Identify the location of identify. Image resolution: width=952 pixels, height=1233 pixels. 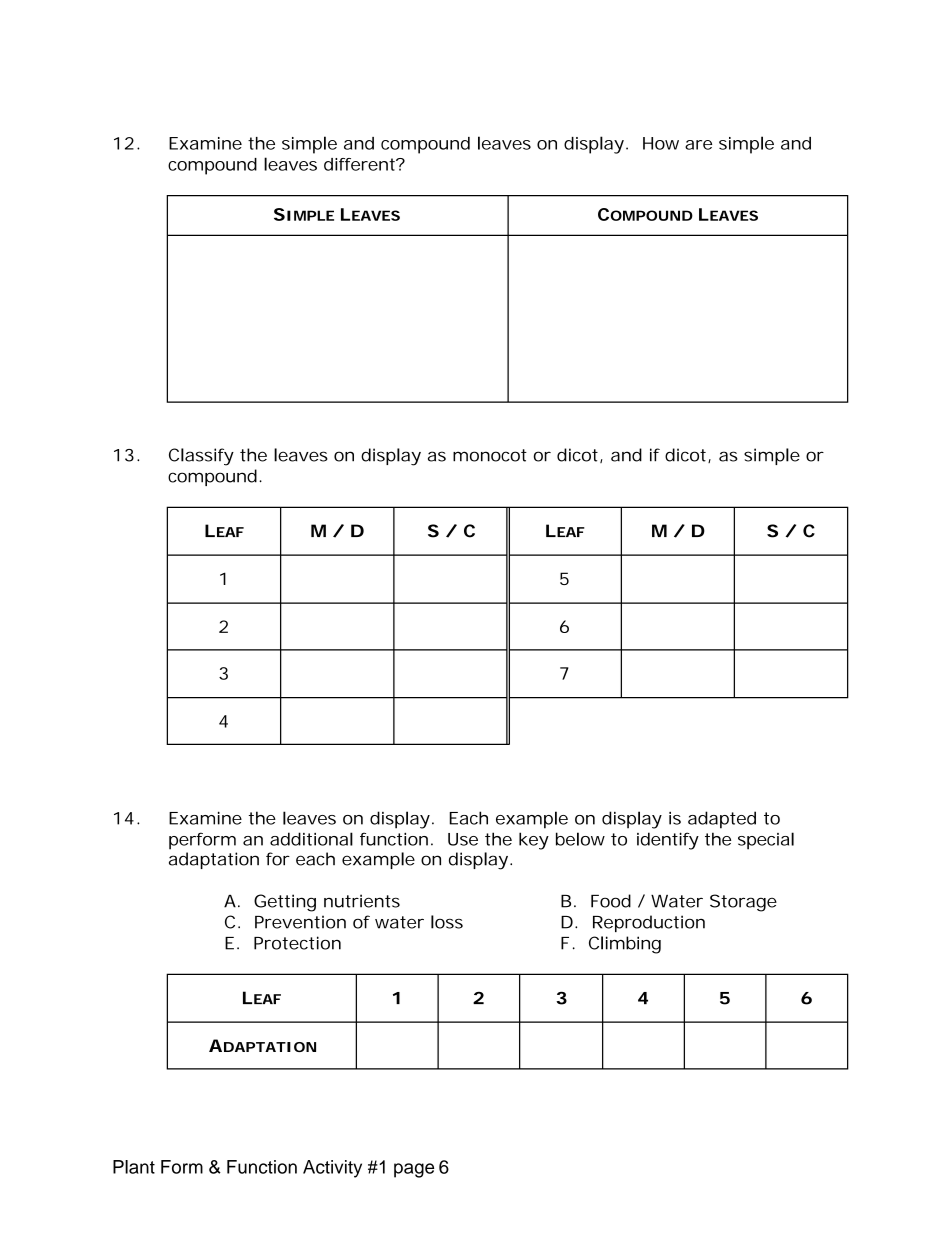
(668, 841).
